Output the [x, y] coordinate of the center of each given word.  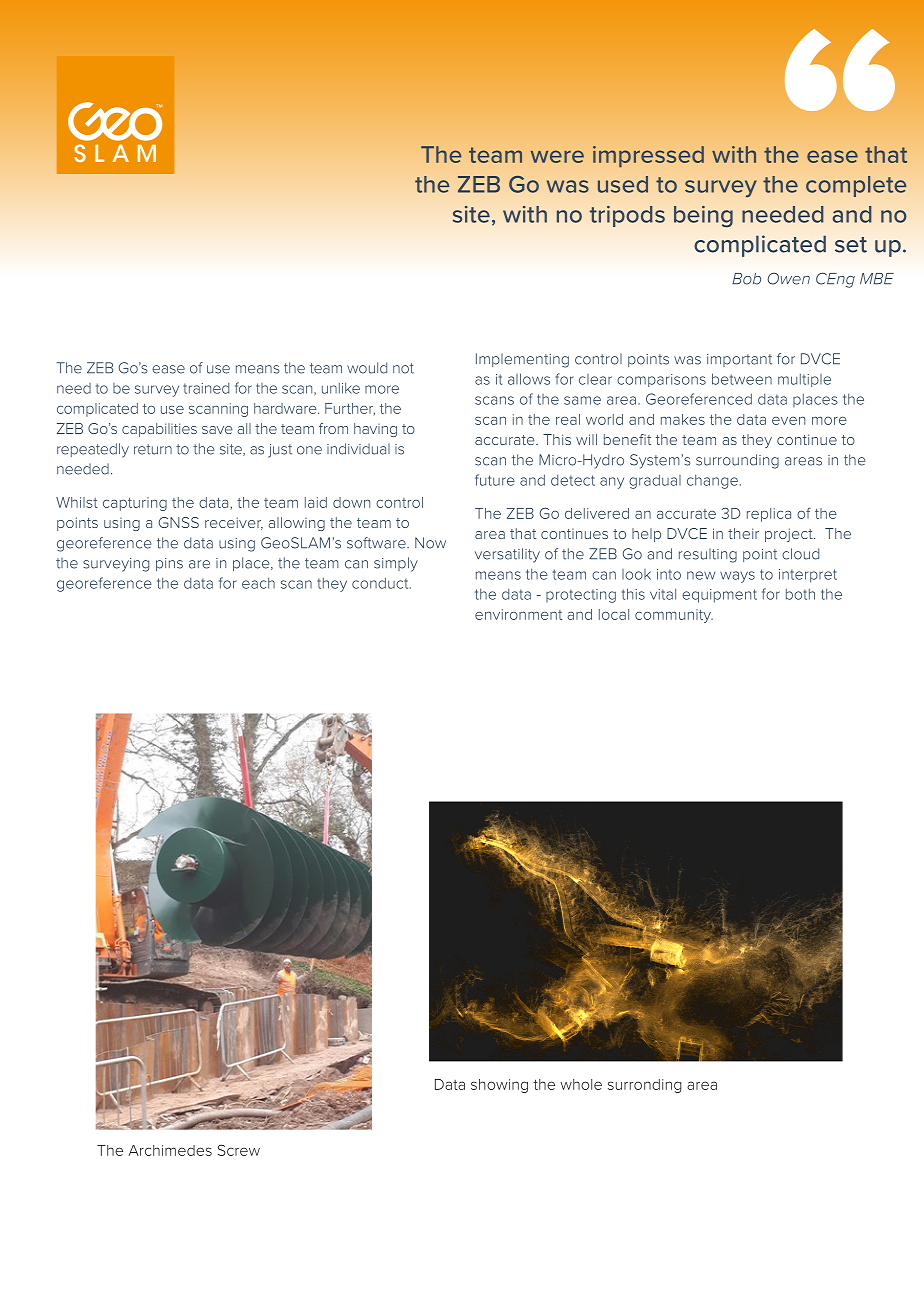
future [495, 480]
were [557, 156]
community [674, 616]
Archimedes [170, 1150]
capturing [135, 504]
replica [769, 515]
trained [206, 388]
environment [518, 614]
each [258, 583]
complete [856, 186]
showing [499, 1086]
